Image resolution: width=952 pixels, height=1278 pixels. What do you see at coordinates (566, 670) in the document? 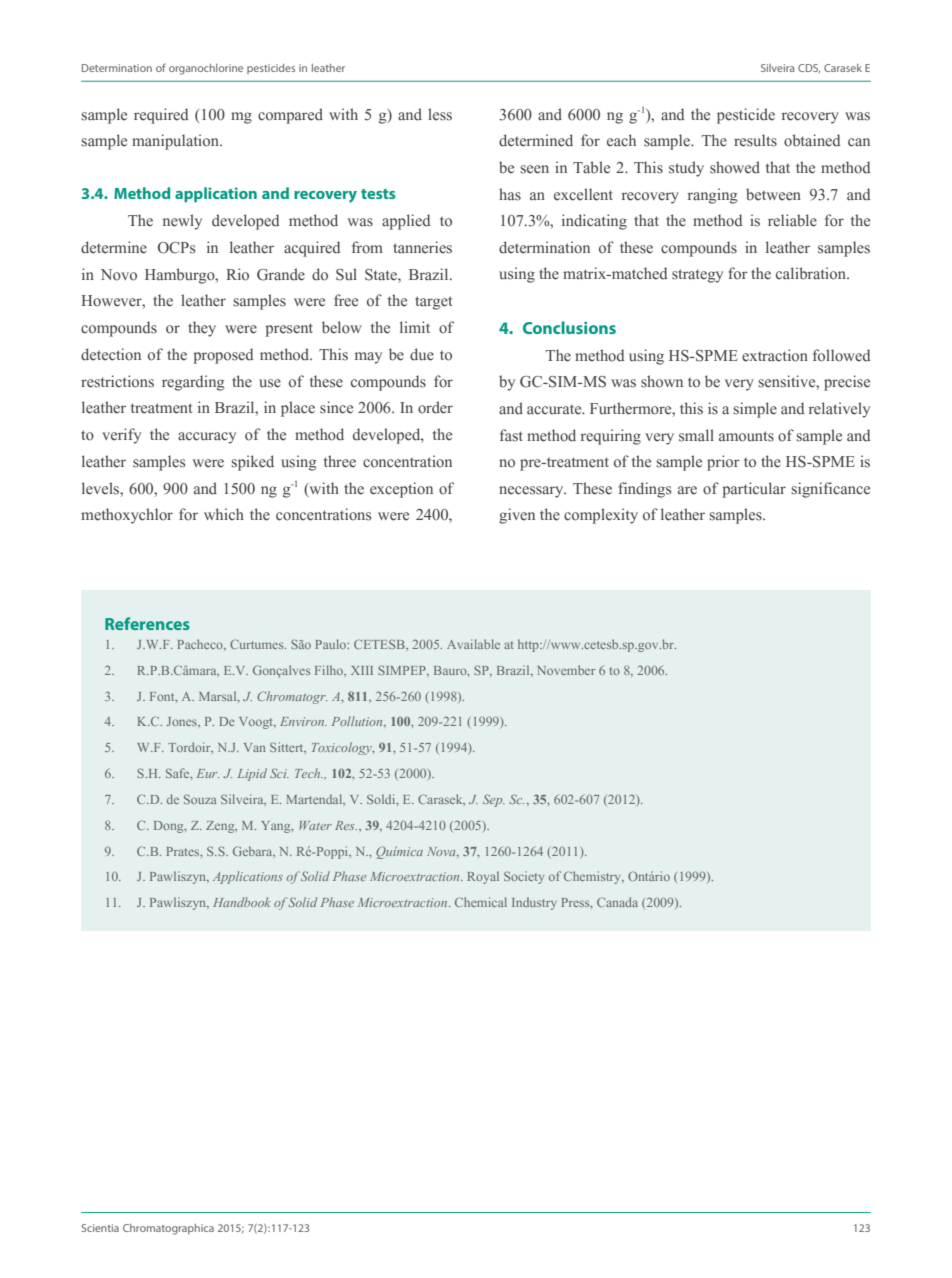
I see `November` at bounding box center [566, 670].
